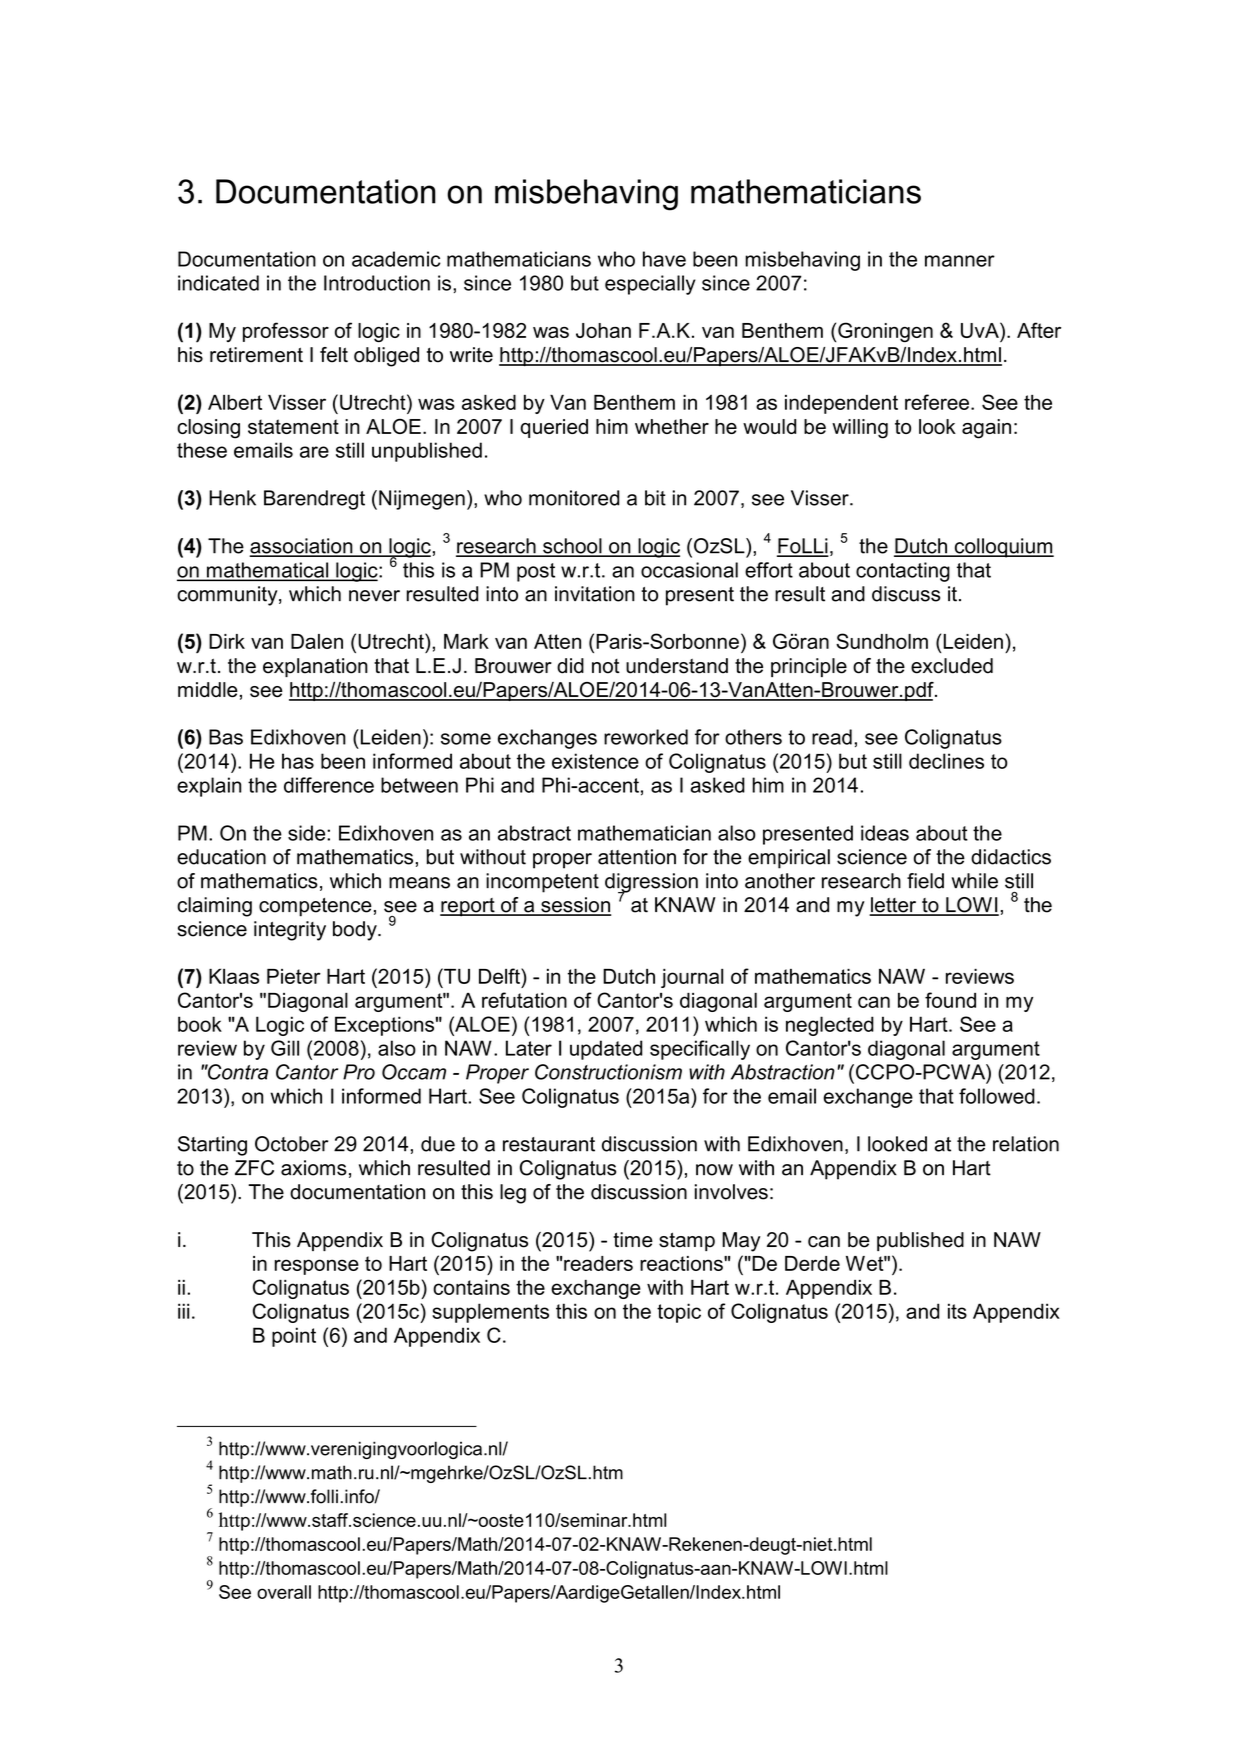  I want to click on followed, so click(997, 1096).
